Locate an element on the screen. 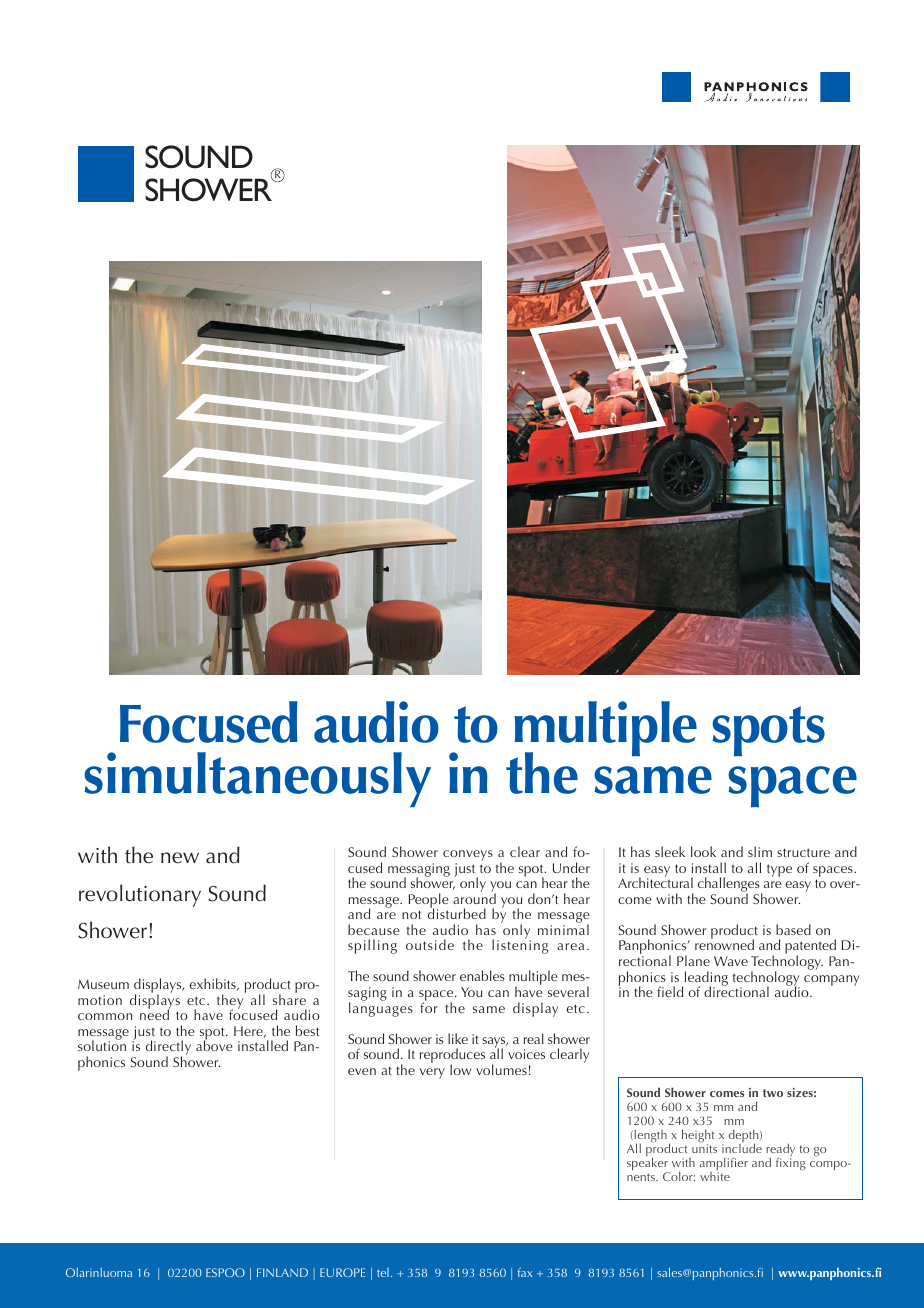  white is located at coordinates (715, 1176).
